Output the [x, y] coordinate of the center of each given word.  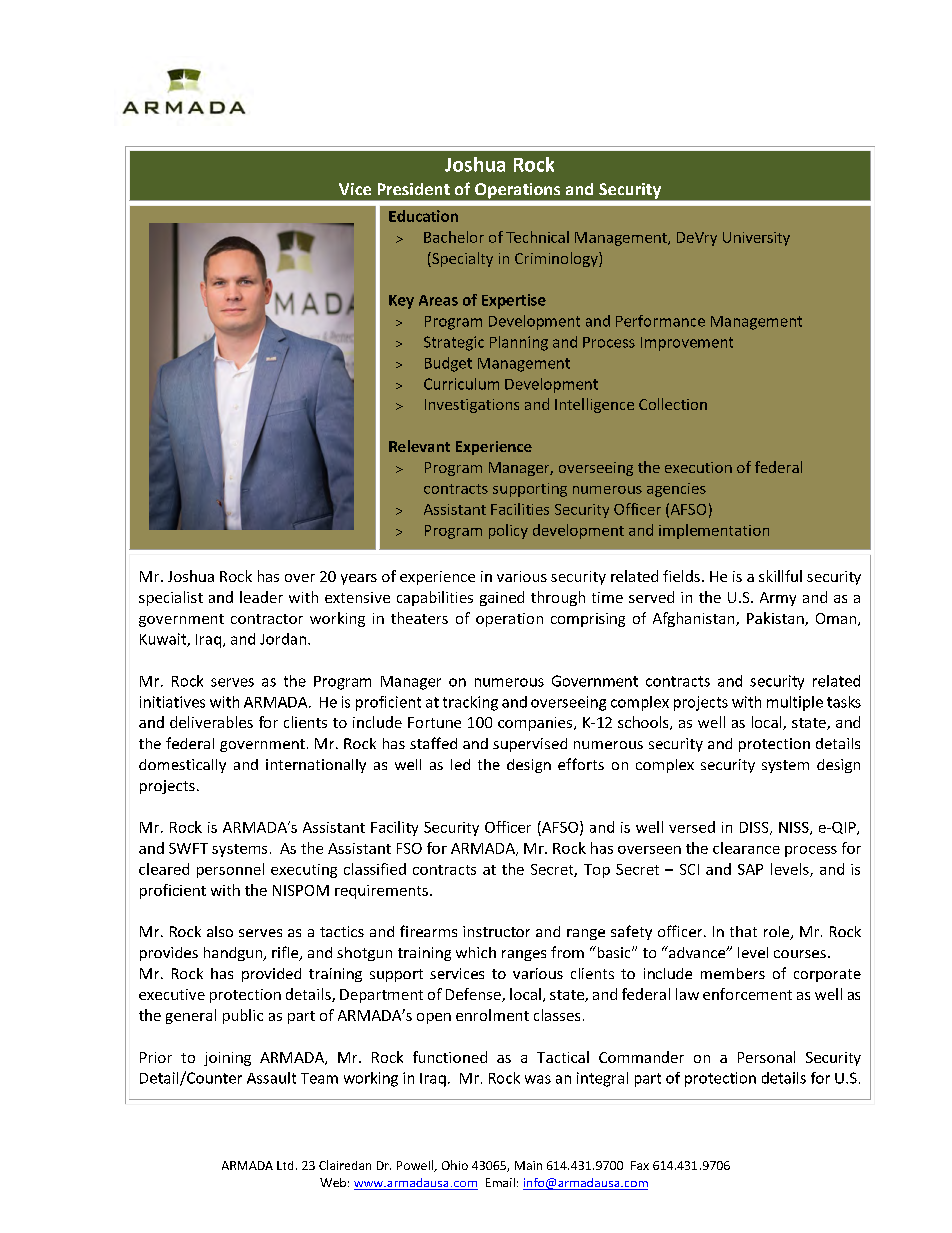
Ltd [285, 1165]
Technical [537, 237]
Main [528, 1165]
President [414, 189]
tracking [470, 703]
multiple [795, 703]
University [756, 239]
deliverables [211, 722]
